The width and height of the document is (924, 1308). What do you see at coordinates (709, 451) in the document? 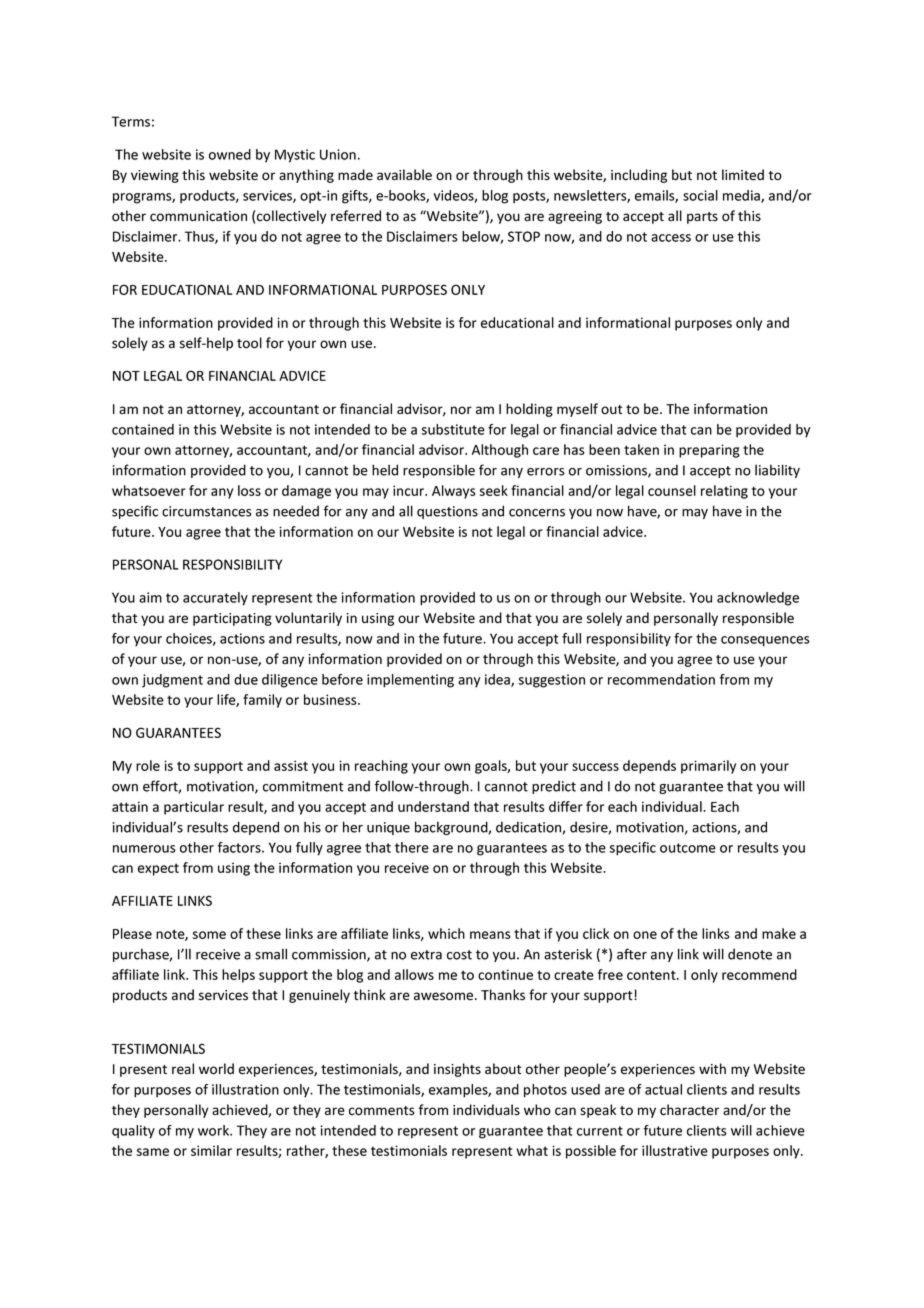
I see `preparing` at bounding box center [709, 451].
